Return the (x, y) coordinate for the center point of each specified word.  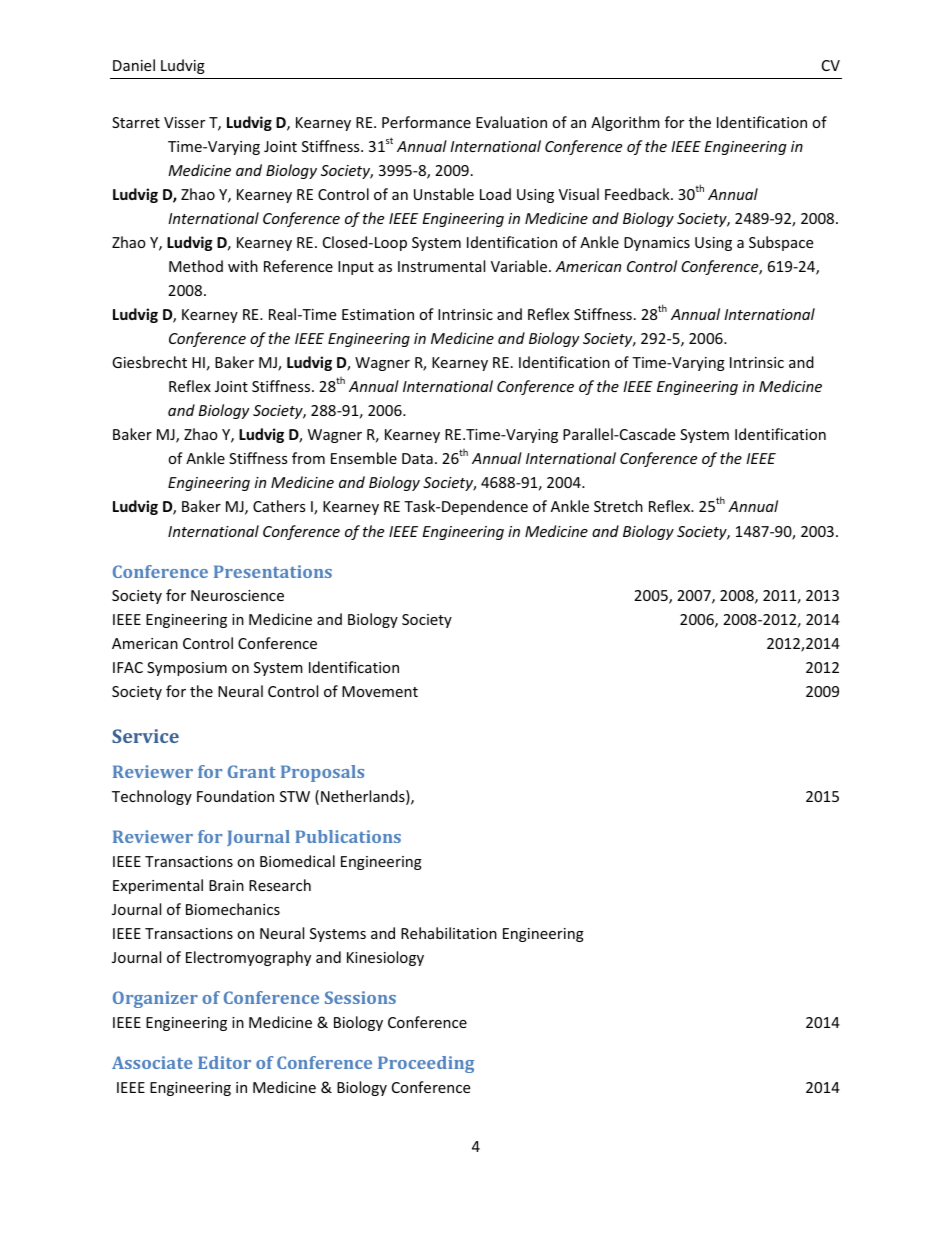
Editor (224, 1062)
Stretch (618, 506)
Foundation (235, 796)
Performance (426, 122)
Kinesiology (385, 958)
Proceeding (426, 1064)
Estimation (378, 314)
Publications (348, 836)
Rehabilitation (449, 933)
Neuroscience (237, 595)
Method (196, 266)
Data (417, 458)
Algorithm (625, 123)
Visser (184, 122)
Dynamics (657, 244)
